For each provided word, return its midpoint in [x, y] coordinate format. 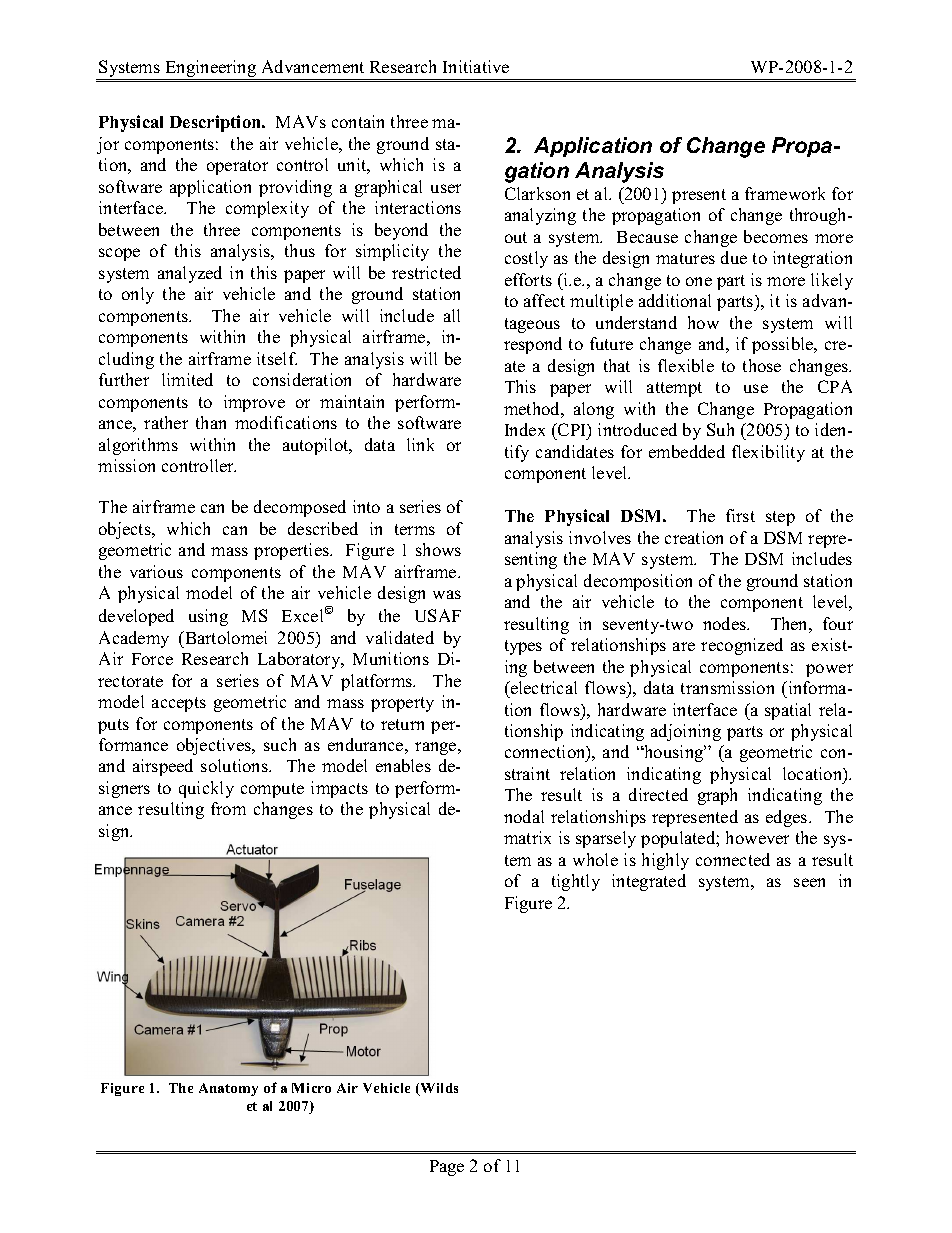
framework [785, 193]
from [228, 808]
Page [447, 1168]
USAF [438, 615]
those [762, 365]
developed [136, 617]
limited [187, 379]
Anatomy [228, 1089]
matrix [527, 837]
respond [533, 345]
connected [733, 859]
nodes [725, 623]
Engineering [211, 70]
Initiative [476, 66]
